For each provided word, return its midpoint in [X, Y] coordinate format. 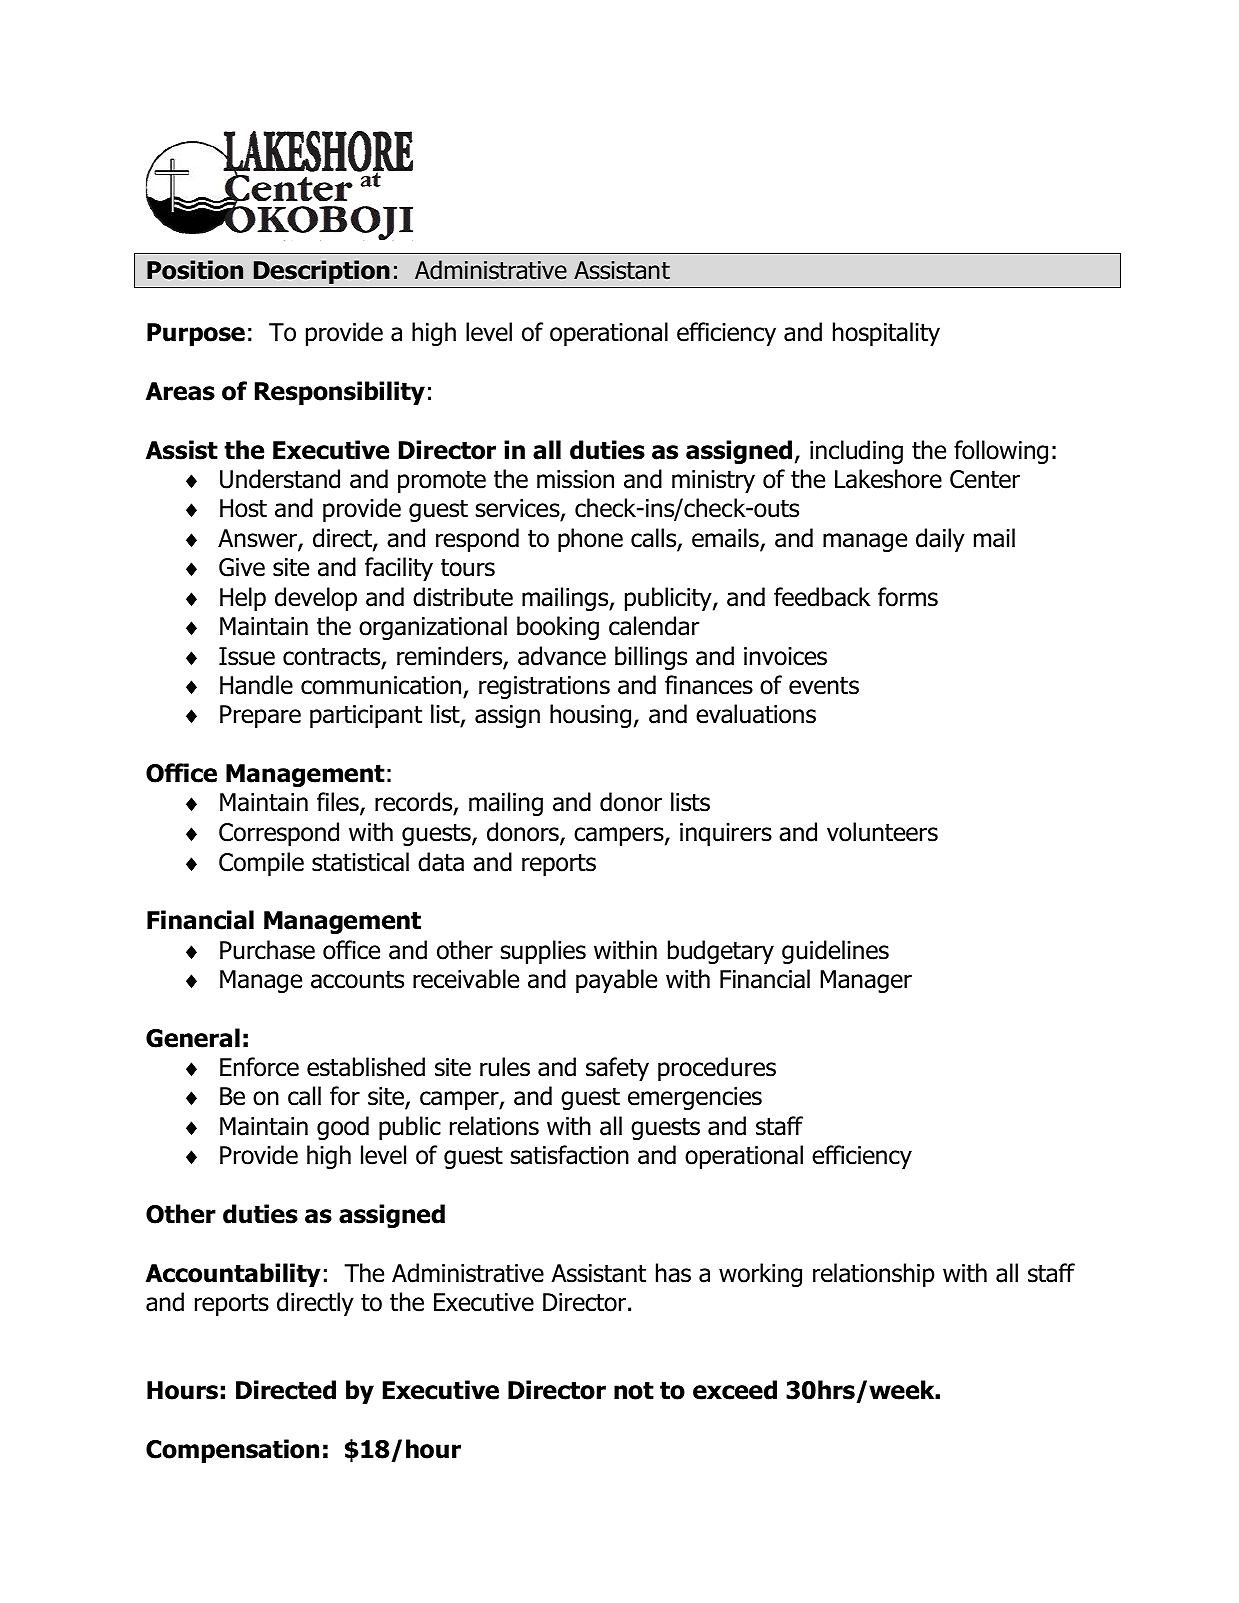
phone [590, 540]
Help [243, 599]
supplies [543, 952]
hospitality [886, 334]
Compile [261, 864]
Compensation [232, 1451]
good [343, 1128]
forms [908, 597]
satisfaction [569, 1155]
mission [575, 479]
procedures [717, 1069]
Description [322, 272]
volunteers [882, 832]
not [634, 1391]
